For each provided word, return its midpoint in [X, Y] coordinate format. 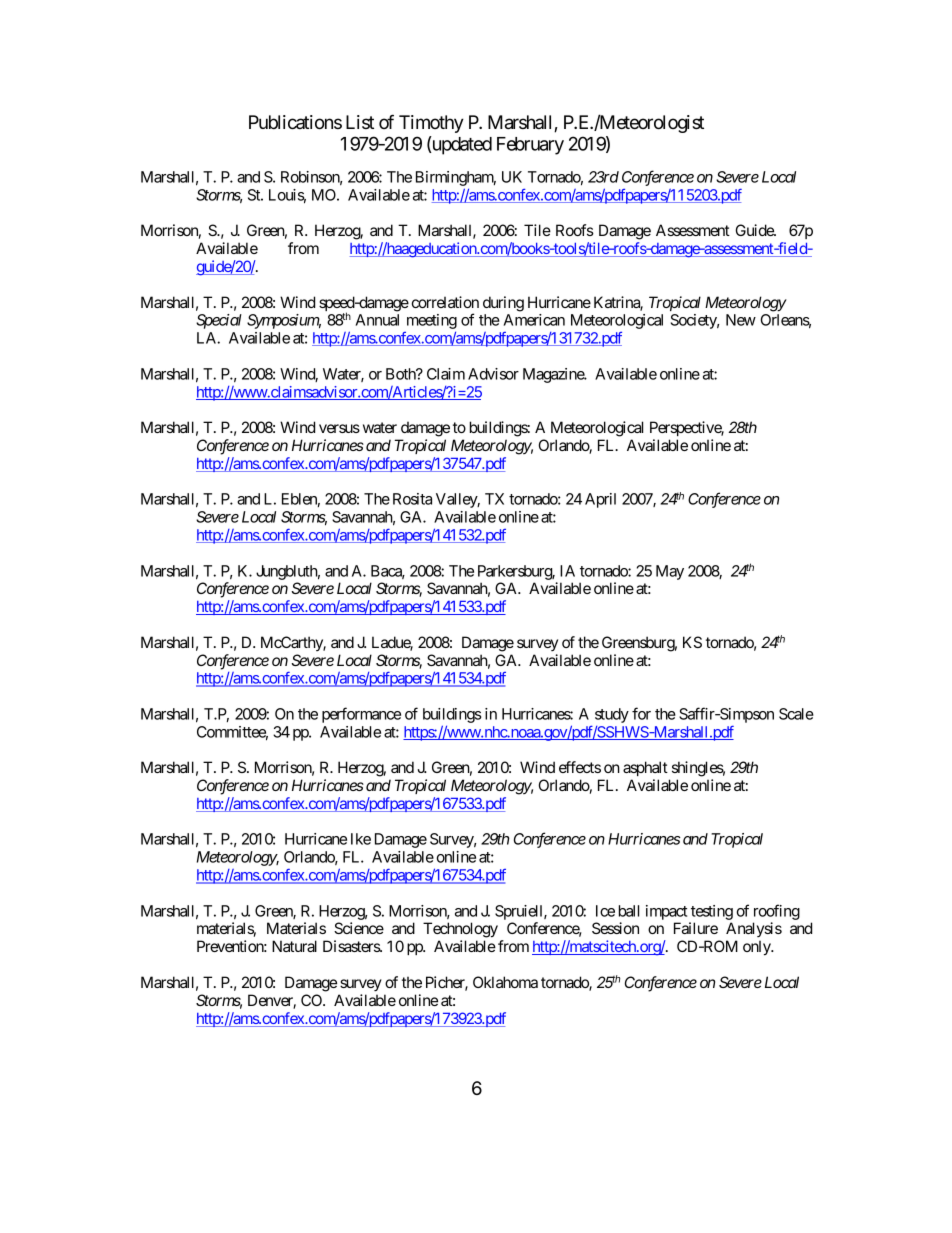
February [530, 146]
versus [339, 428]
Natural [294, 946]
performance [361, 715]
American [534, 320]
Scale [796, 714]
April [600, 500]
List [360, 122]
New [741, 320]
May [670, 572]
